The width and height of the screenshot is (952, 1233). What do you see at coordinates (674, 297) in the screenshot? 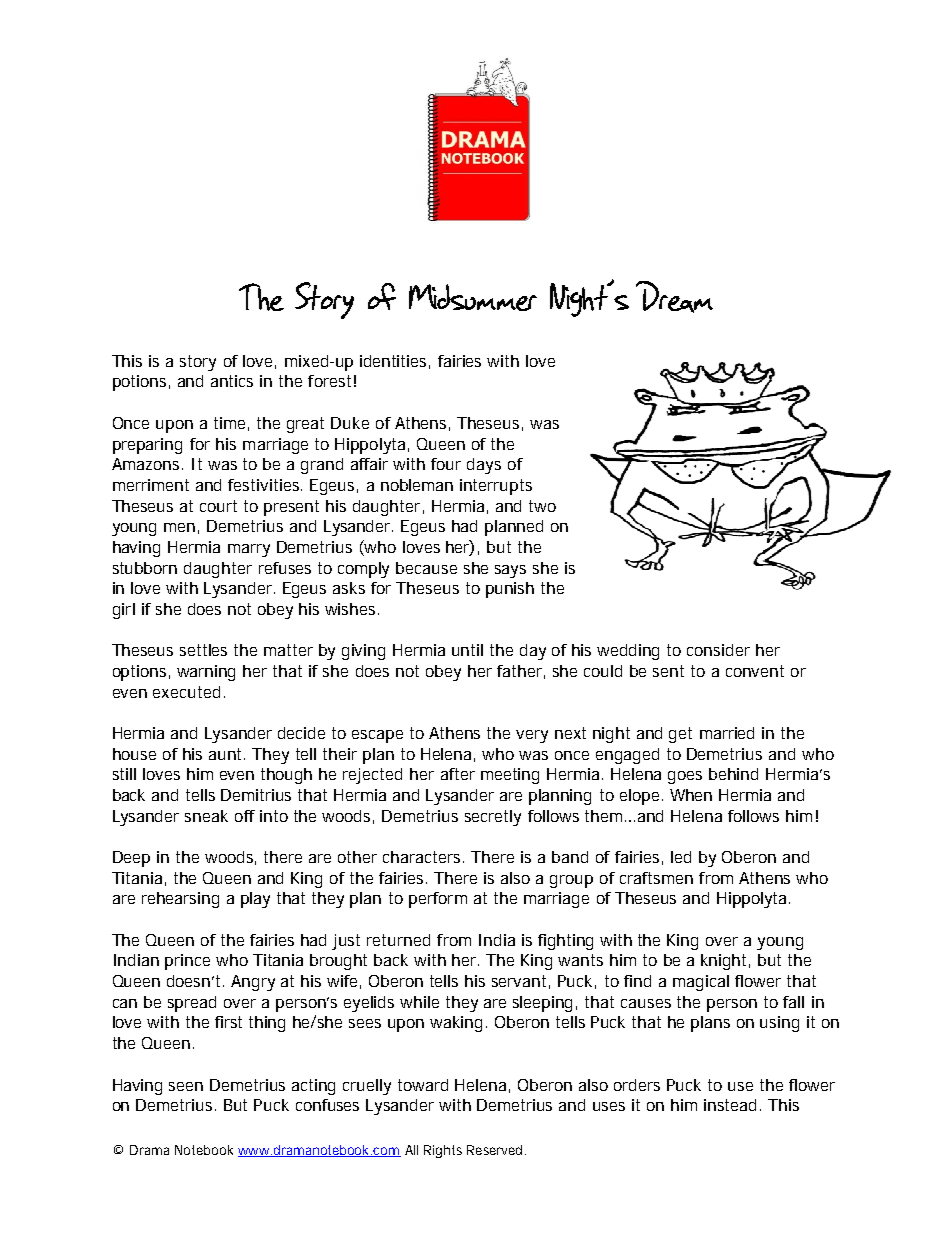
I see `Dream` at bounding box center [674, 297].
